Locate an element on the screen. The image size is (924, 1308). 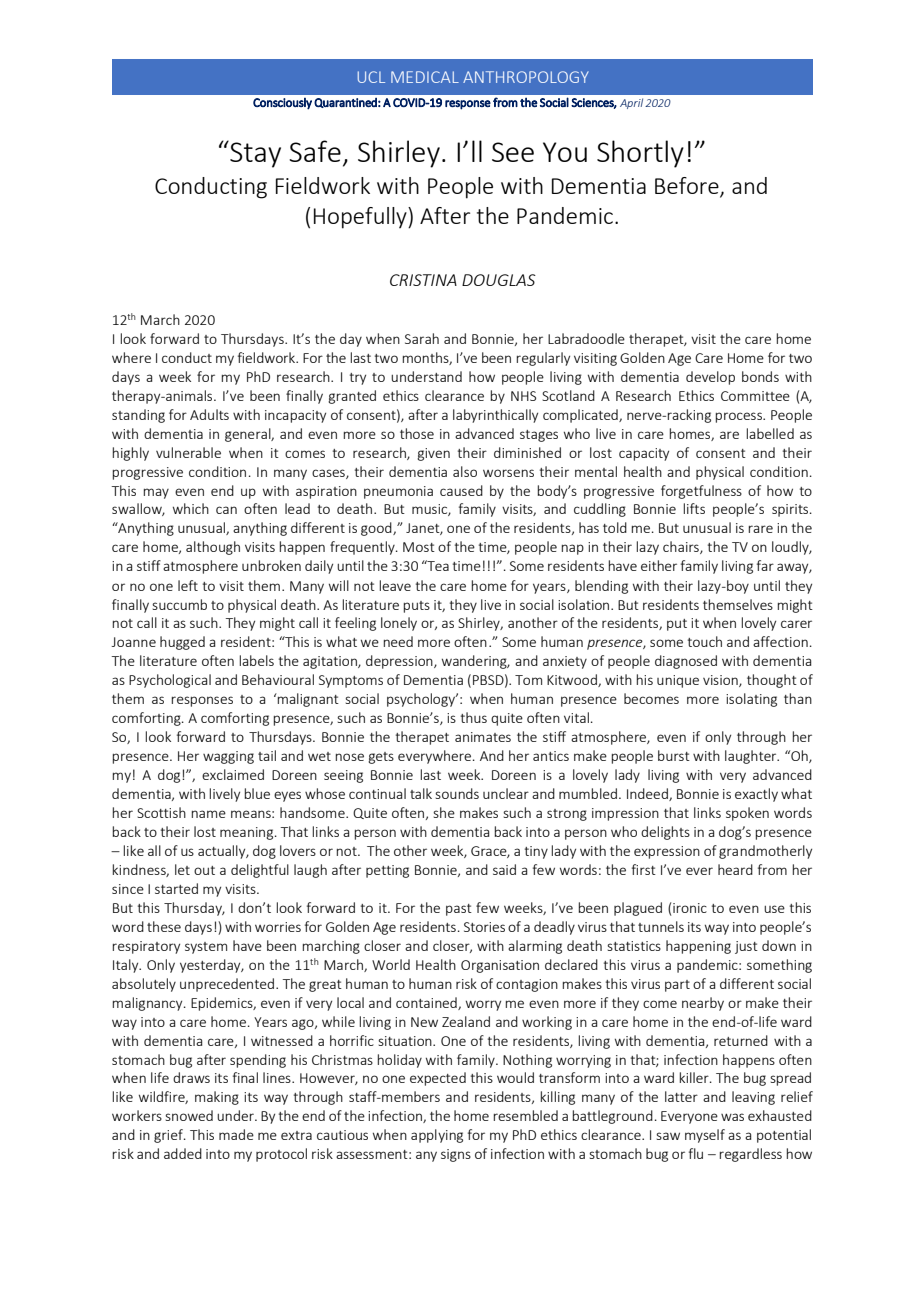
April is located at coordinates (631, 103).
